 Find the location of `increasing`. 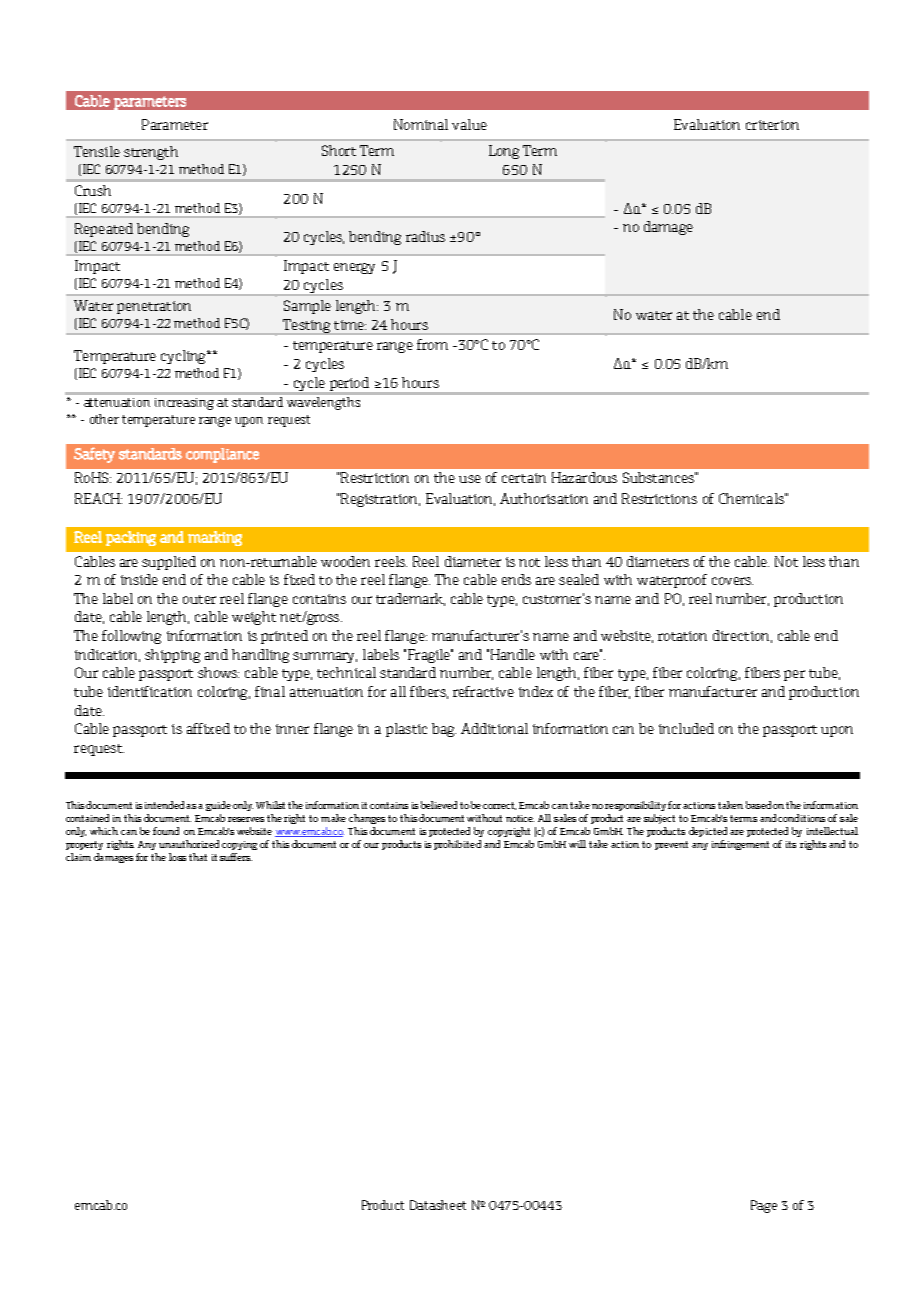

increasing is located at coordinates (184, 404).
